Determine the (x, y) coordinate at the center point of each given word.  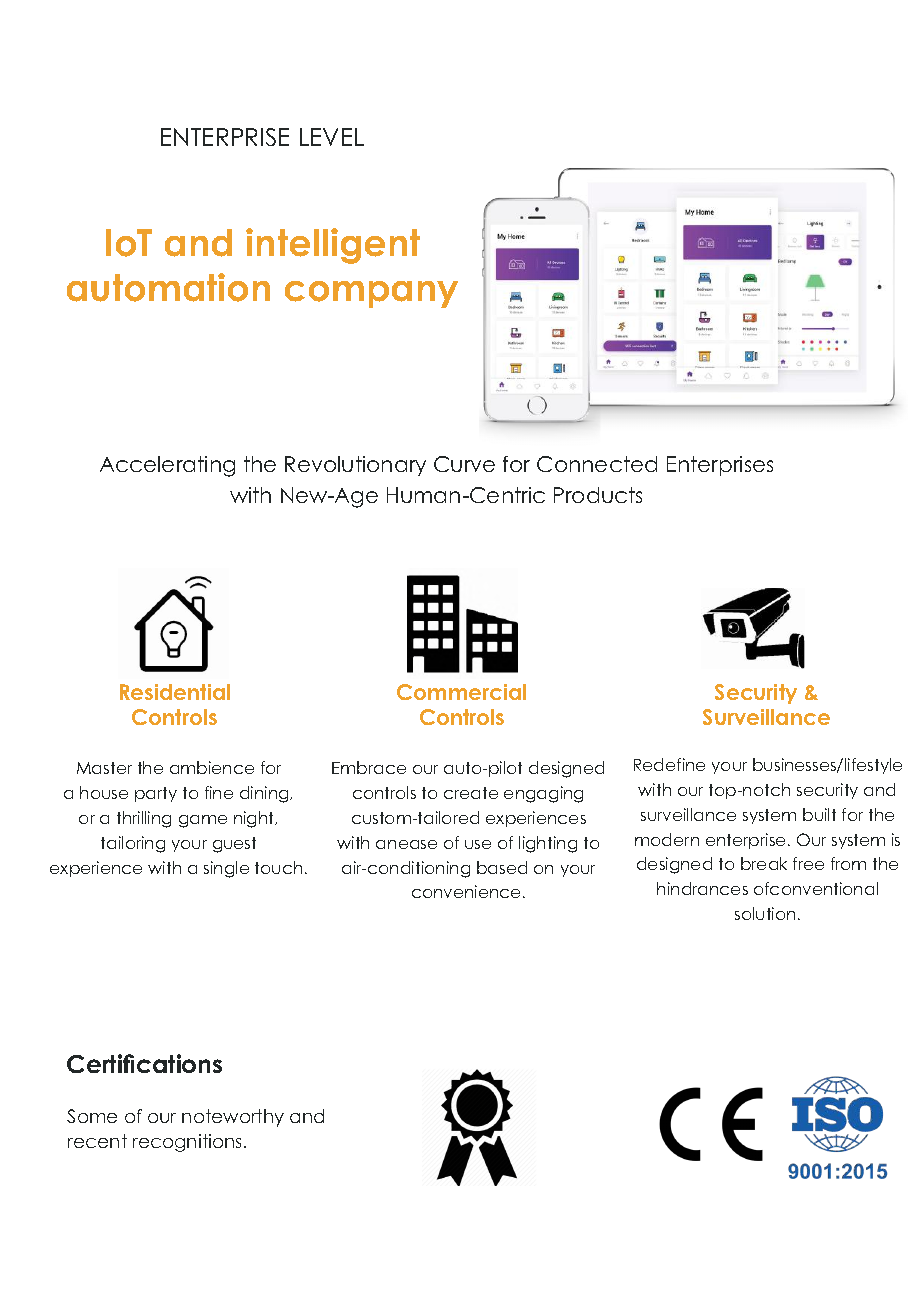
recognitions (189, 1143)
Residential (175, 692)
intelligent (333, 246)
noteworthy (233, 1118)
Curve (464, 464)
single (226, 869)
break (764, 863)
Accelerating (167, 466)
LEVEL (332, 137)
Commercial (461, 692)
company (371, 294)
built (819, 814)
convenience (466, 891)
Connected (597, 464)
